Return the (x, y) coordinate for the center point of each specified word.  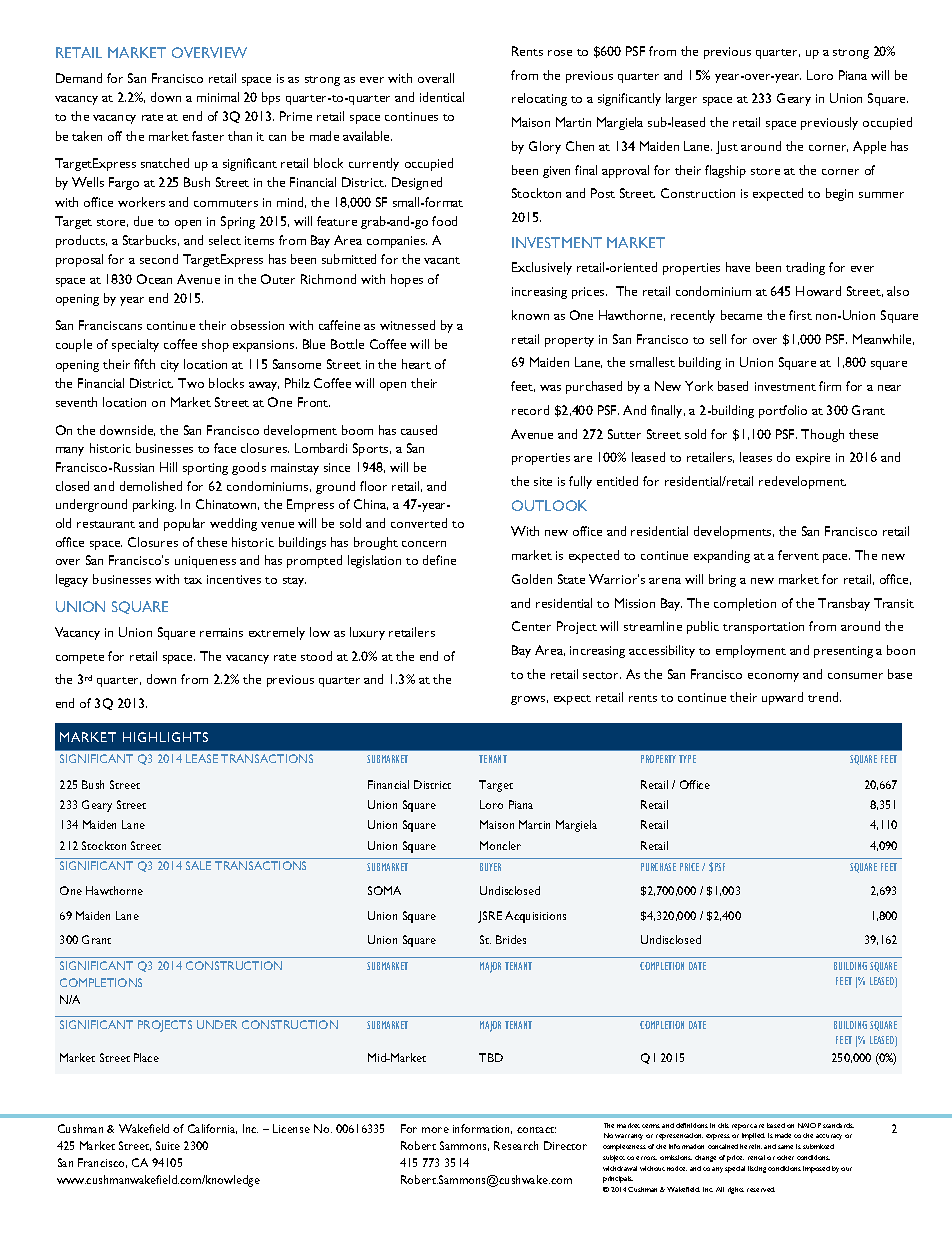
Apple (869, 147)
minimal (218, 97)
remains (221, 632)
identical (442, 97)
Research (516, 1145)
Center (531, 626)
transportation (763, 628)
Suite (168, 1145)
